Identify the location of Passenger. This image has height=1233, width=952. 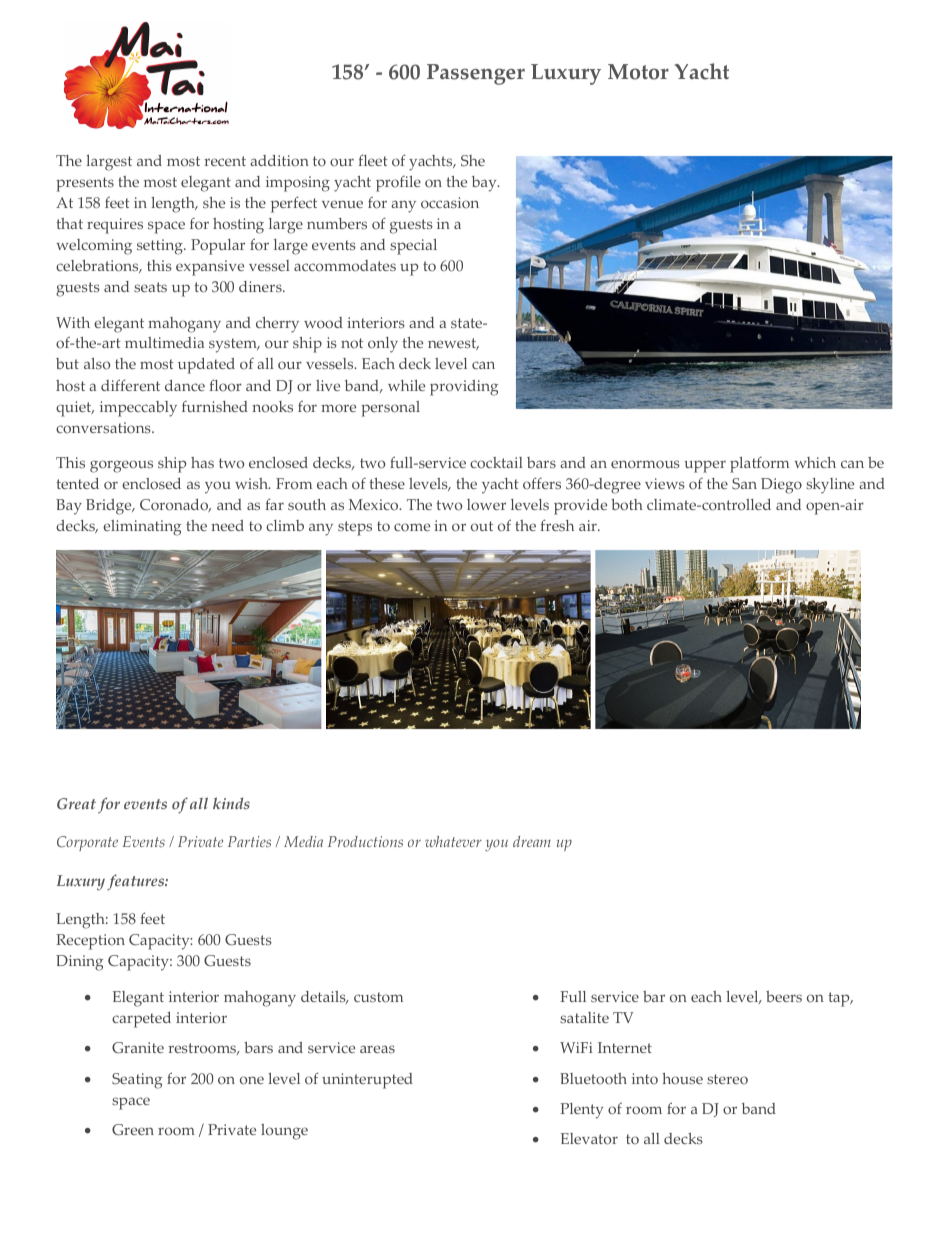
(476, 74).
